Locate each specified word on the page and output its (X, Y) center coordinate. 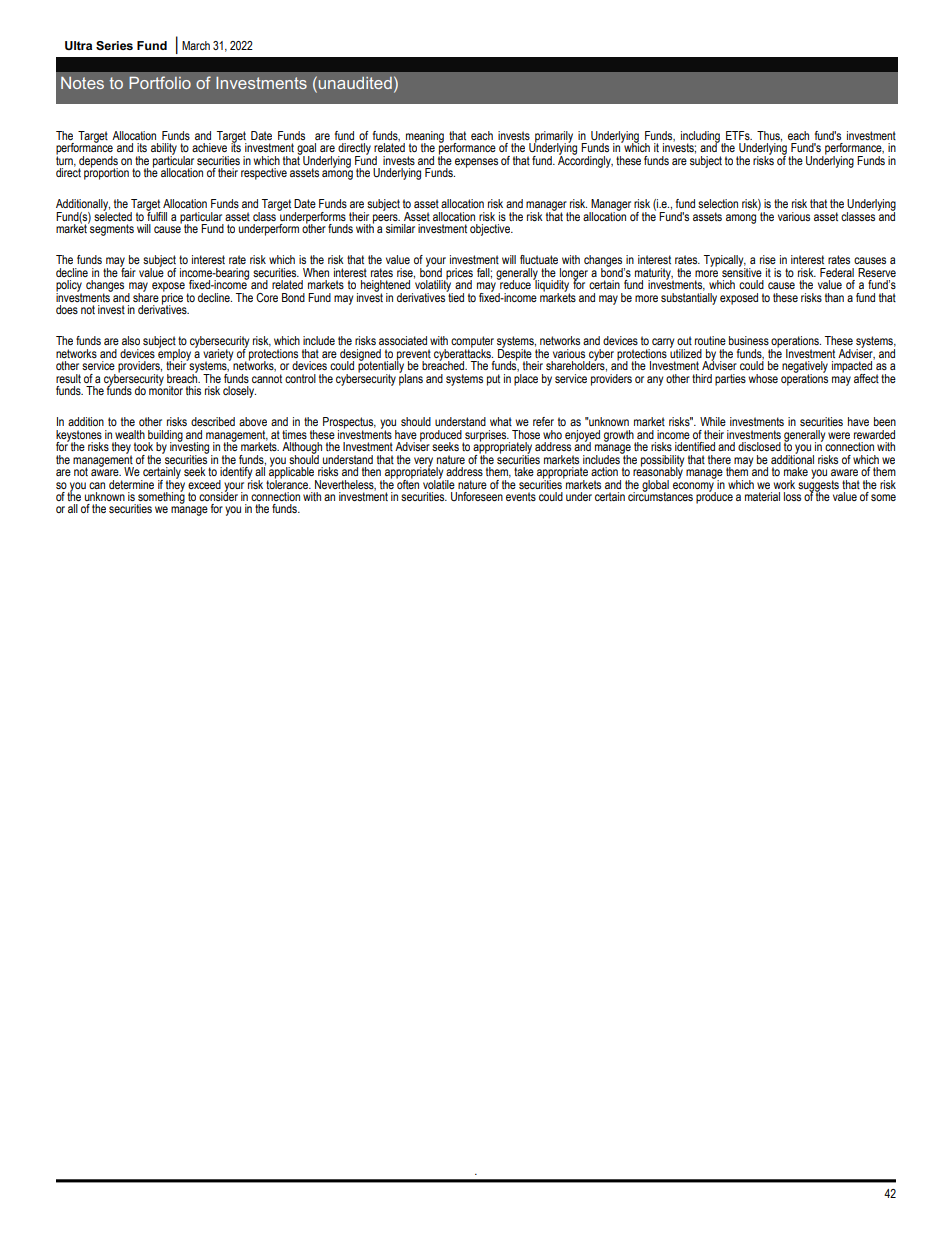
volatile (439, 483)
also (131, 340)
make (796, 471)
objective (491, 230)
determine (131, 484)
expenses (476, 163)
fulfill (156, 215)
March (196, 45)
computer (472, 343)
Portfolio (160, 82)
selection (718, 203)
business (749, 340)
